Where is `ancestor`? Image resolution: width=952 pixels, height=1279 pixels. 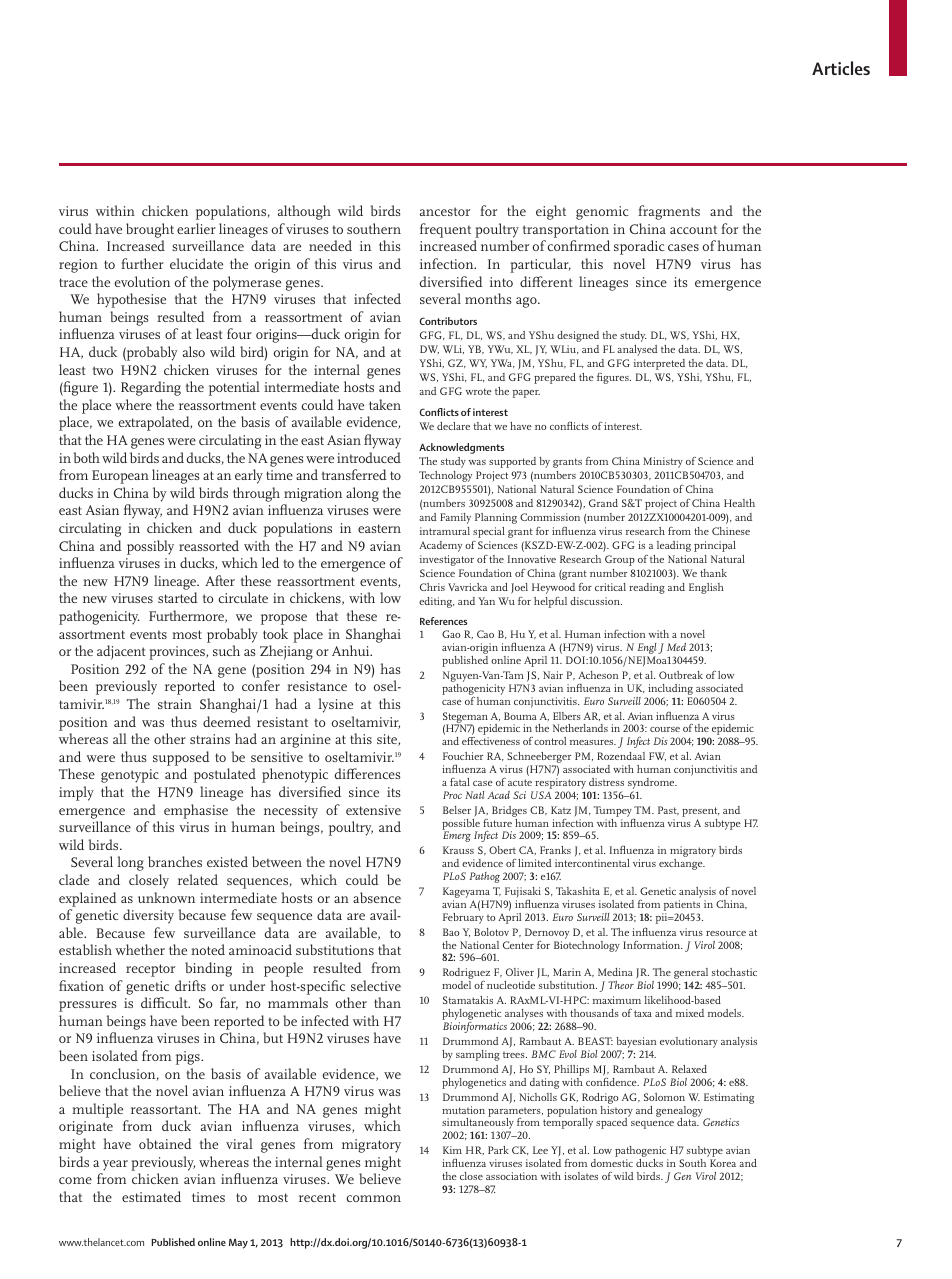
ancestor is located at coordinates (445, 211).
